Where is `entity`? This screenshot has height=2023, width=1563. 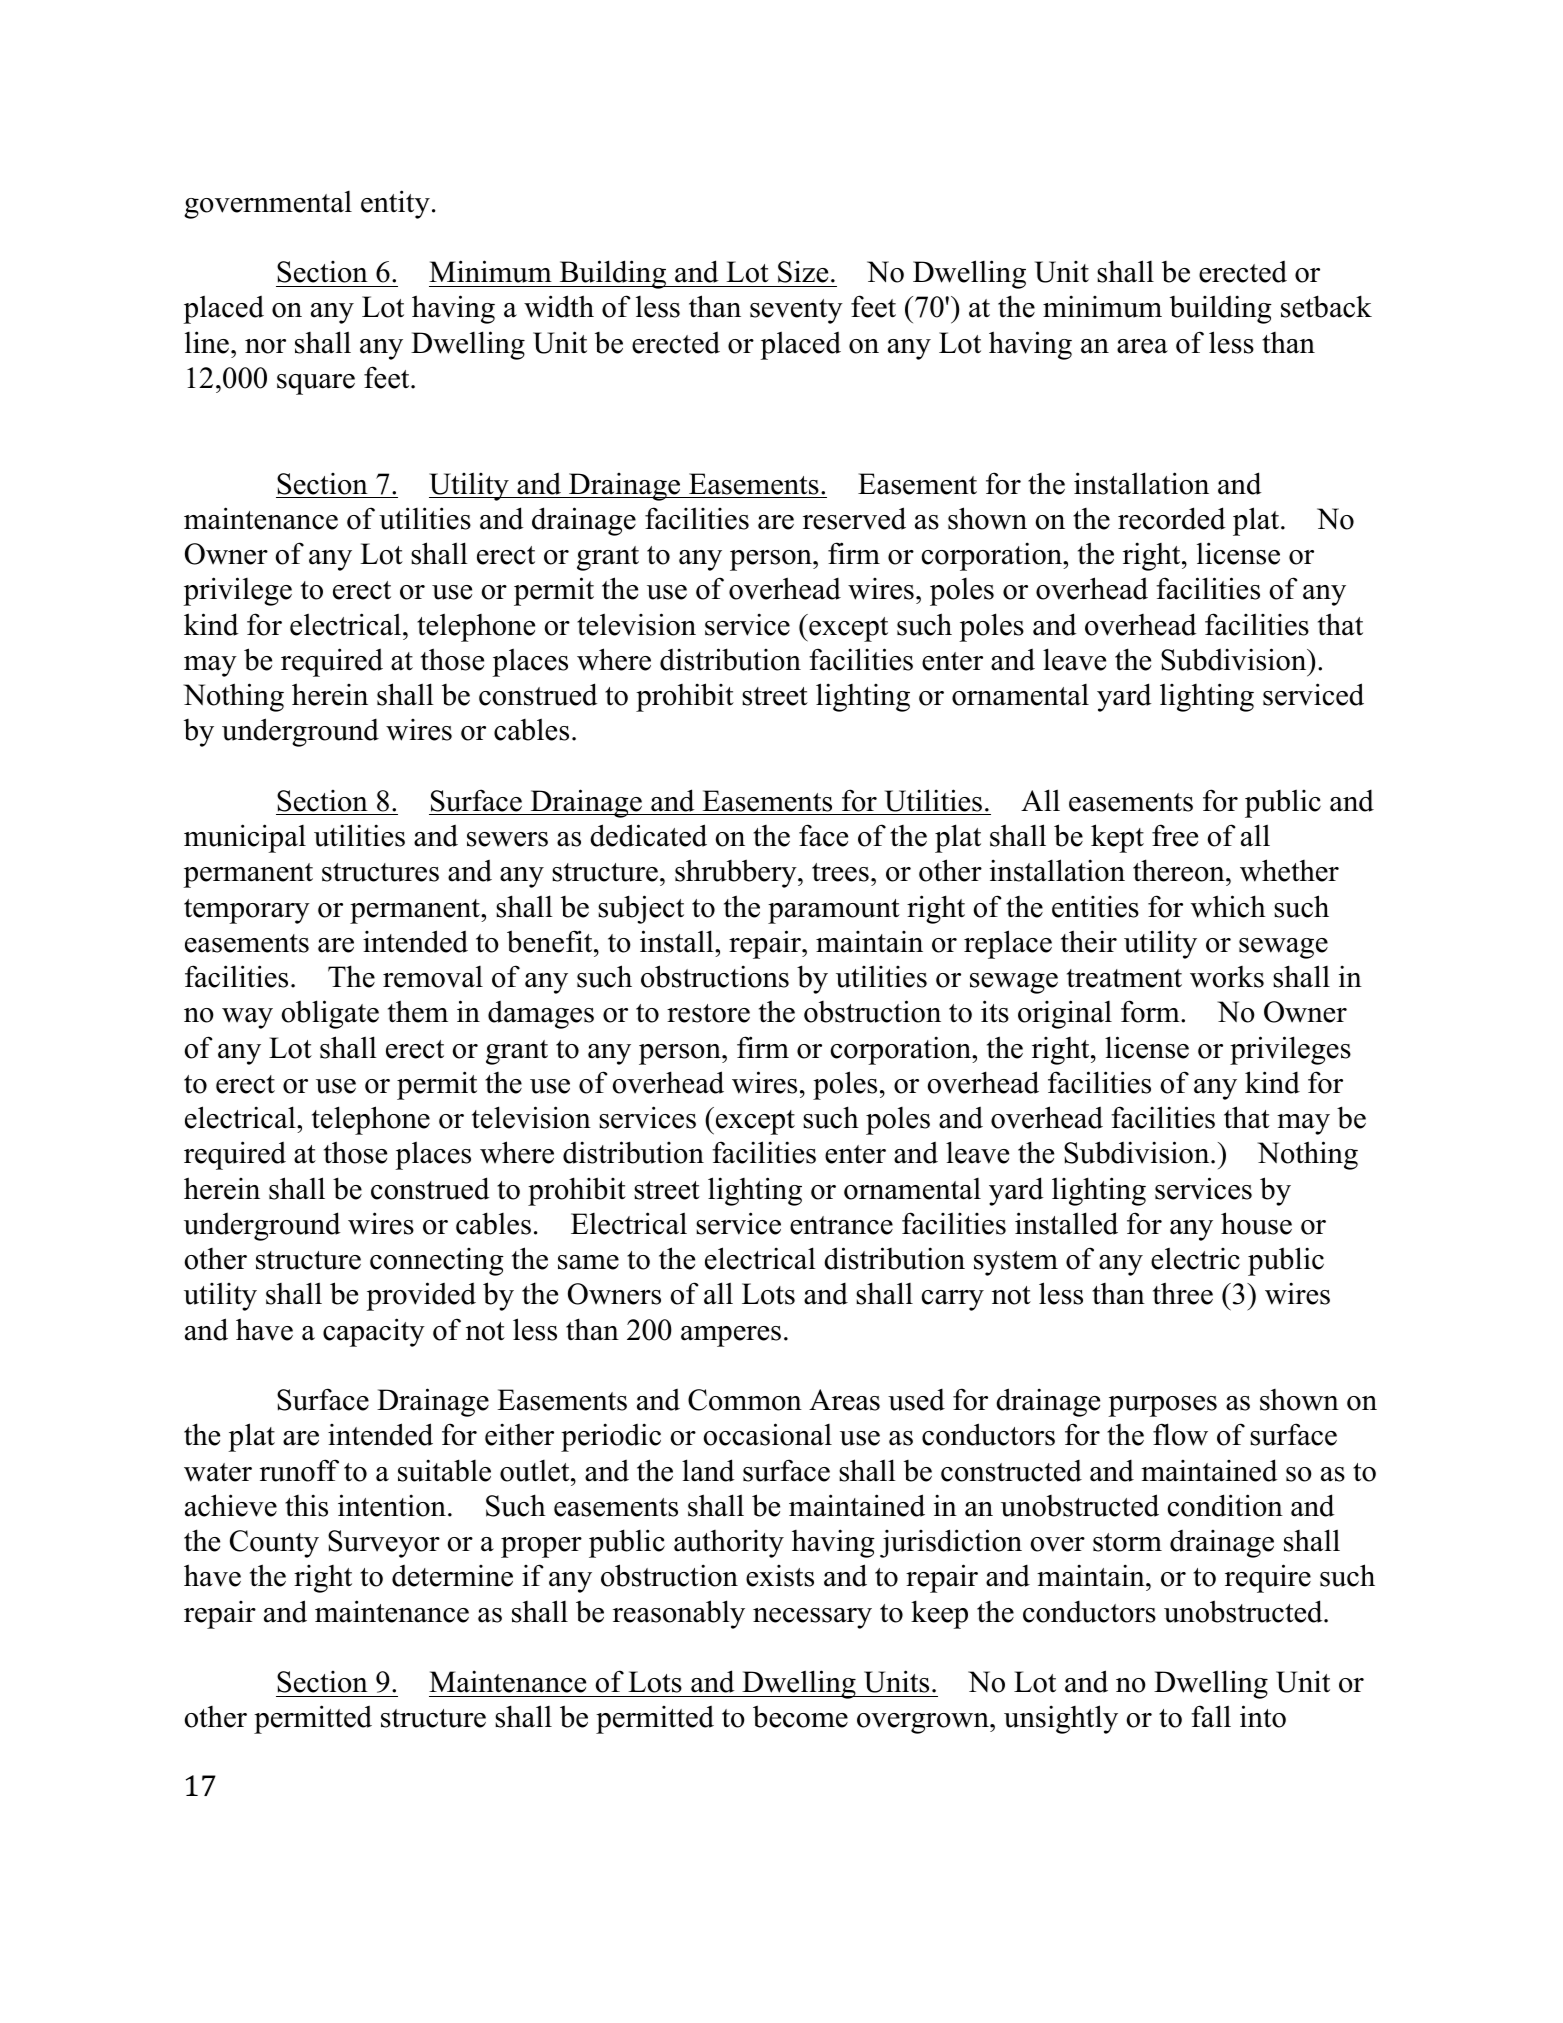
entity is located at coordinates (395, 204).
